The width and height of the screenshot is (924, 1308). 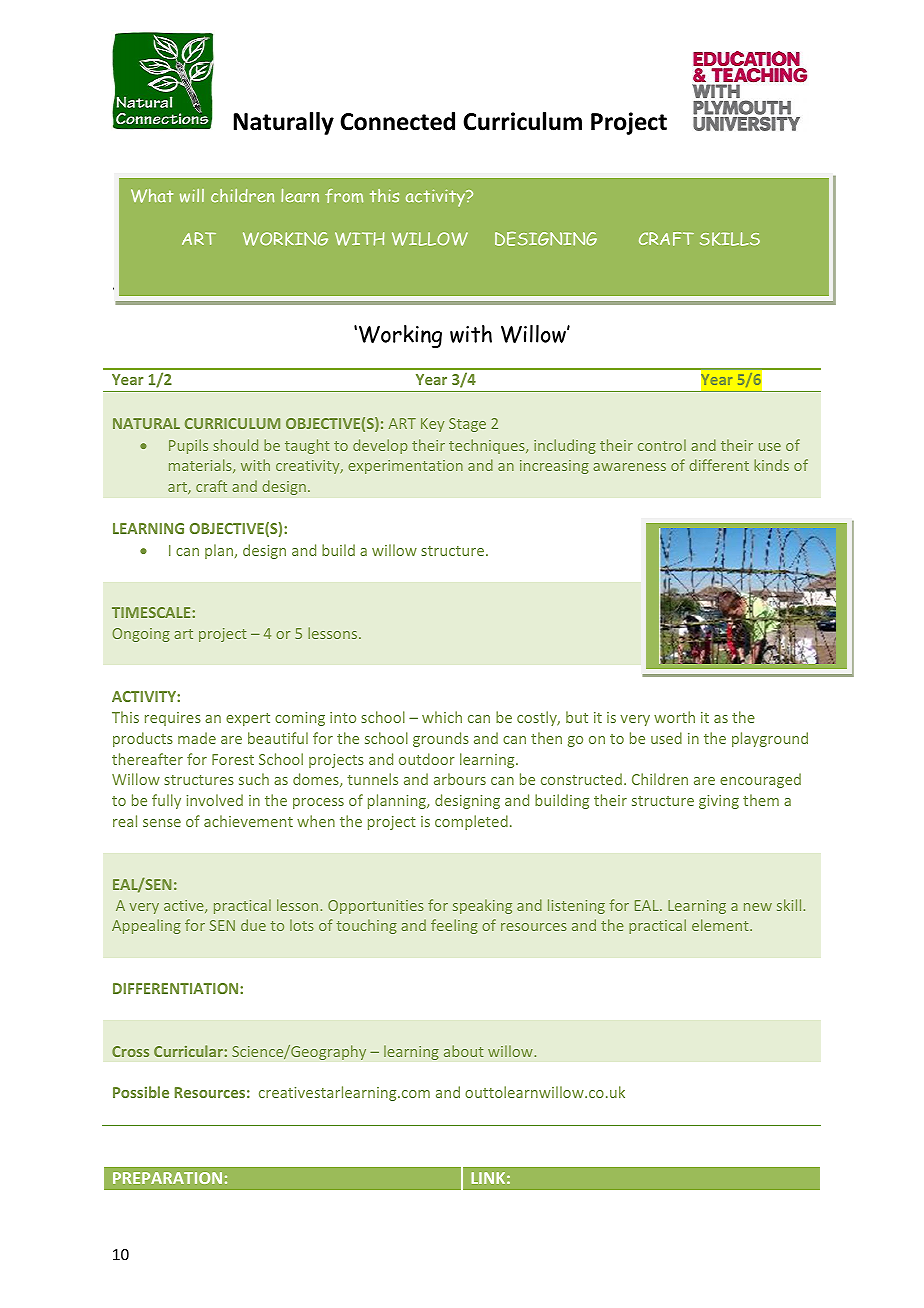 What do you see at coordinates (463, 1051) in the screenshot?
I see `about` at bounding box center [463, 1051].
